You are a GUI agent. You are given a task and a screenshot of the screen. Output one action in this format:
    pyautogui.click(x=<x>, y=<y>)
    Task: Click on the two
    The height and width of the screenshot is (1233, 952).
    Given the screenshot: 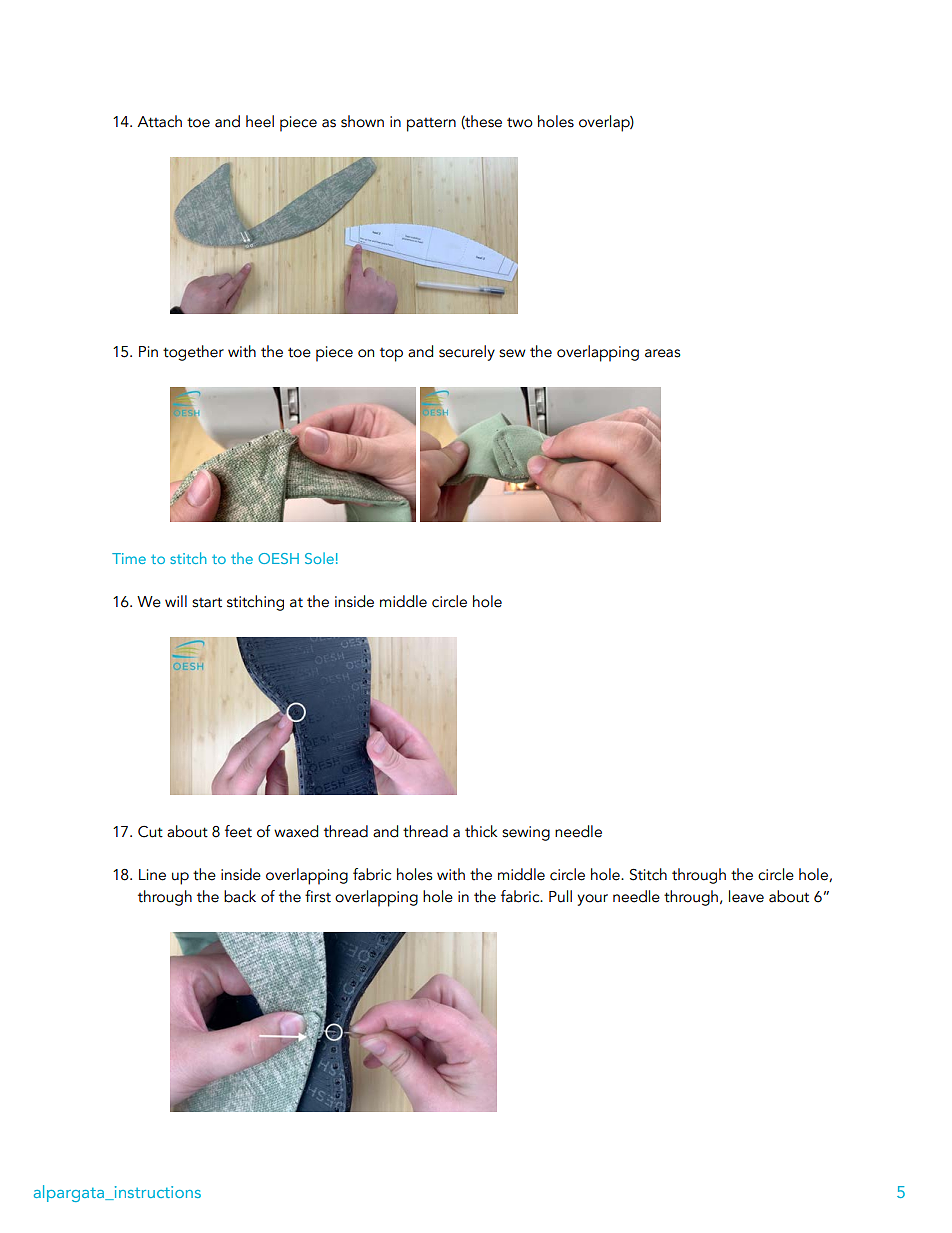 What is the action you would take?
    pyautogui.click(x=520, y=122)
